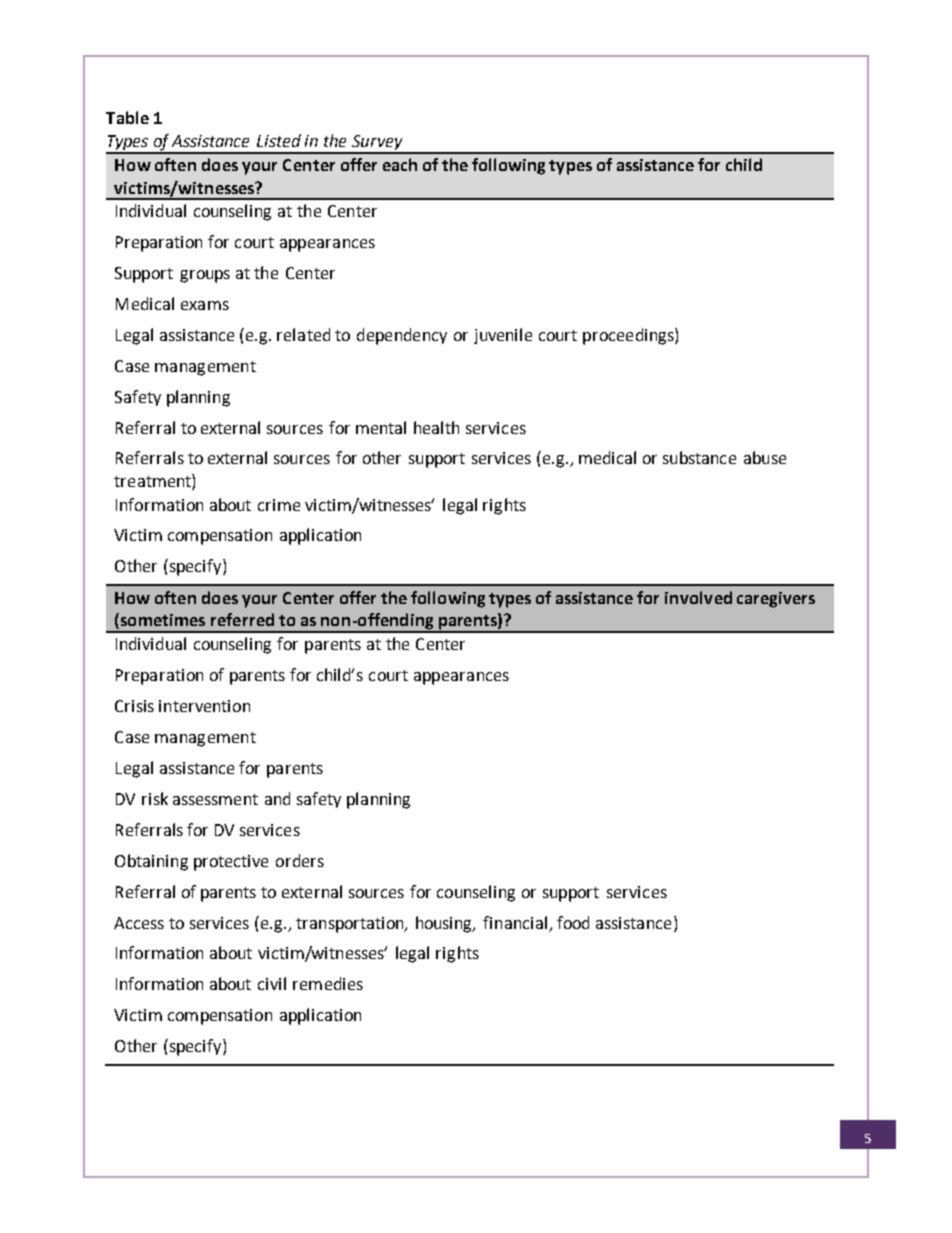  Describe the element at coordinates (400, 164) in the screenshot. I see `each` at that location.
